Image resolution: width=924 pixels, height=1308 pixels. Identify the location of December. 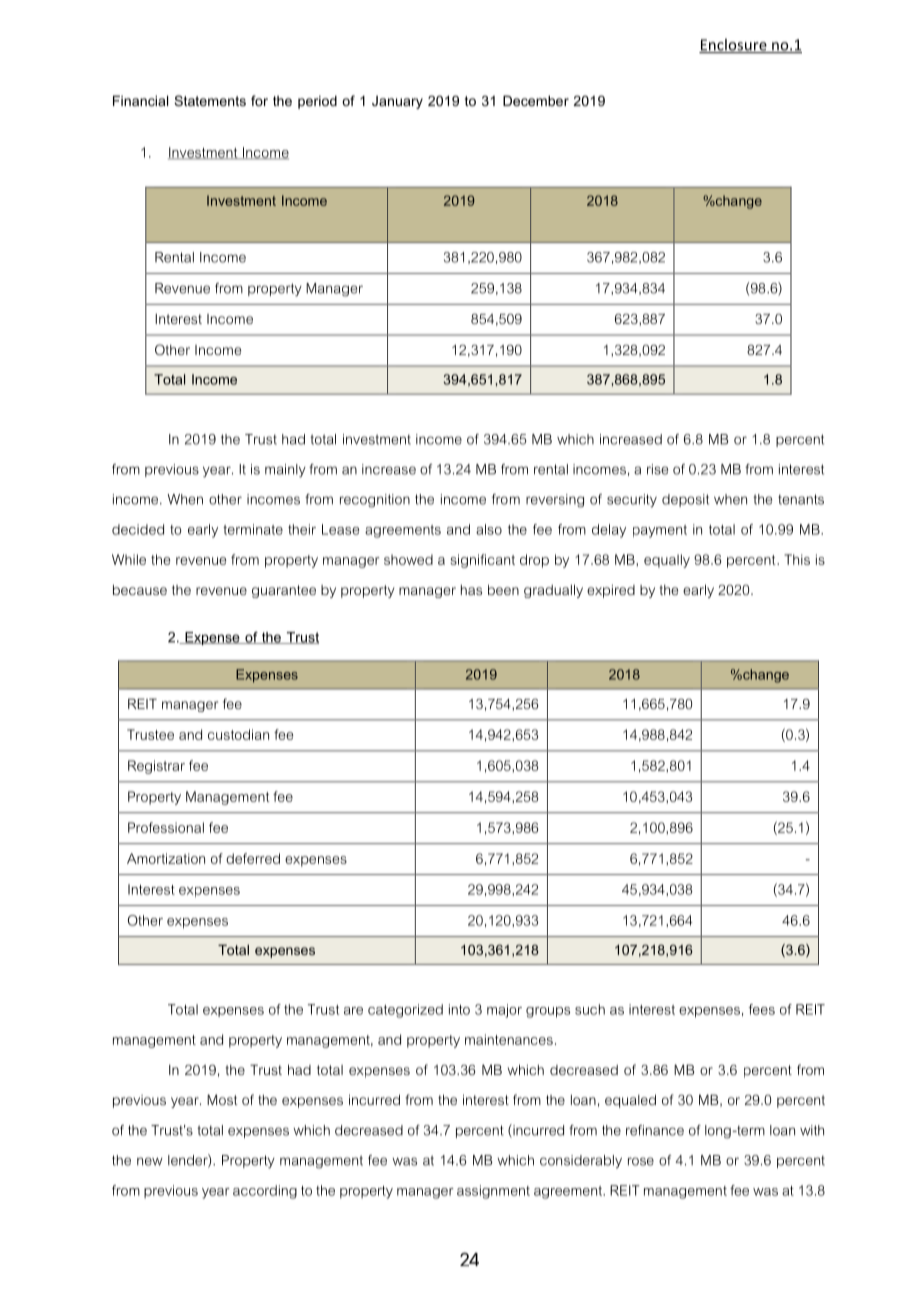
(536, 100).
